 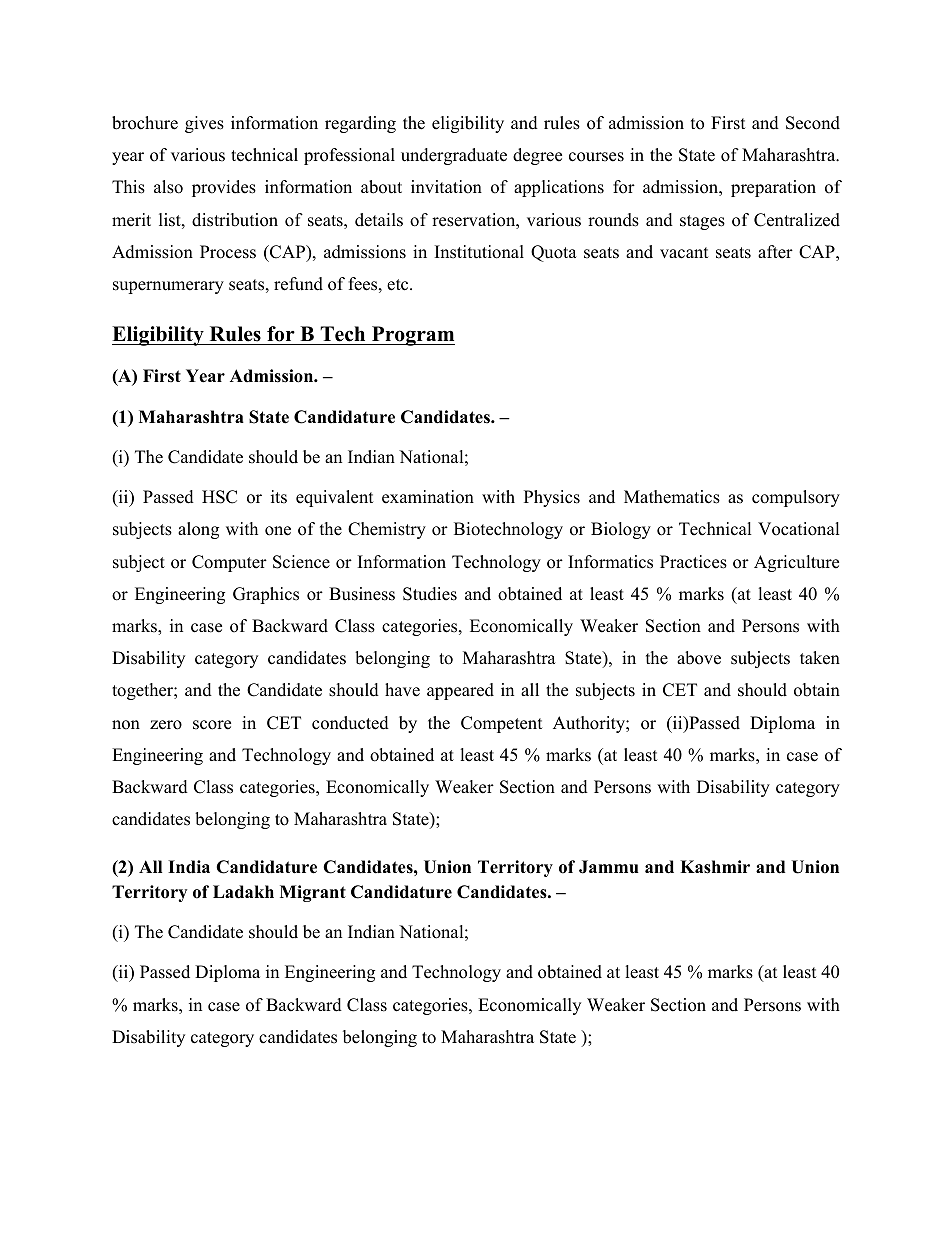 I want to click on Program, so click(x=412, y=336).
